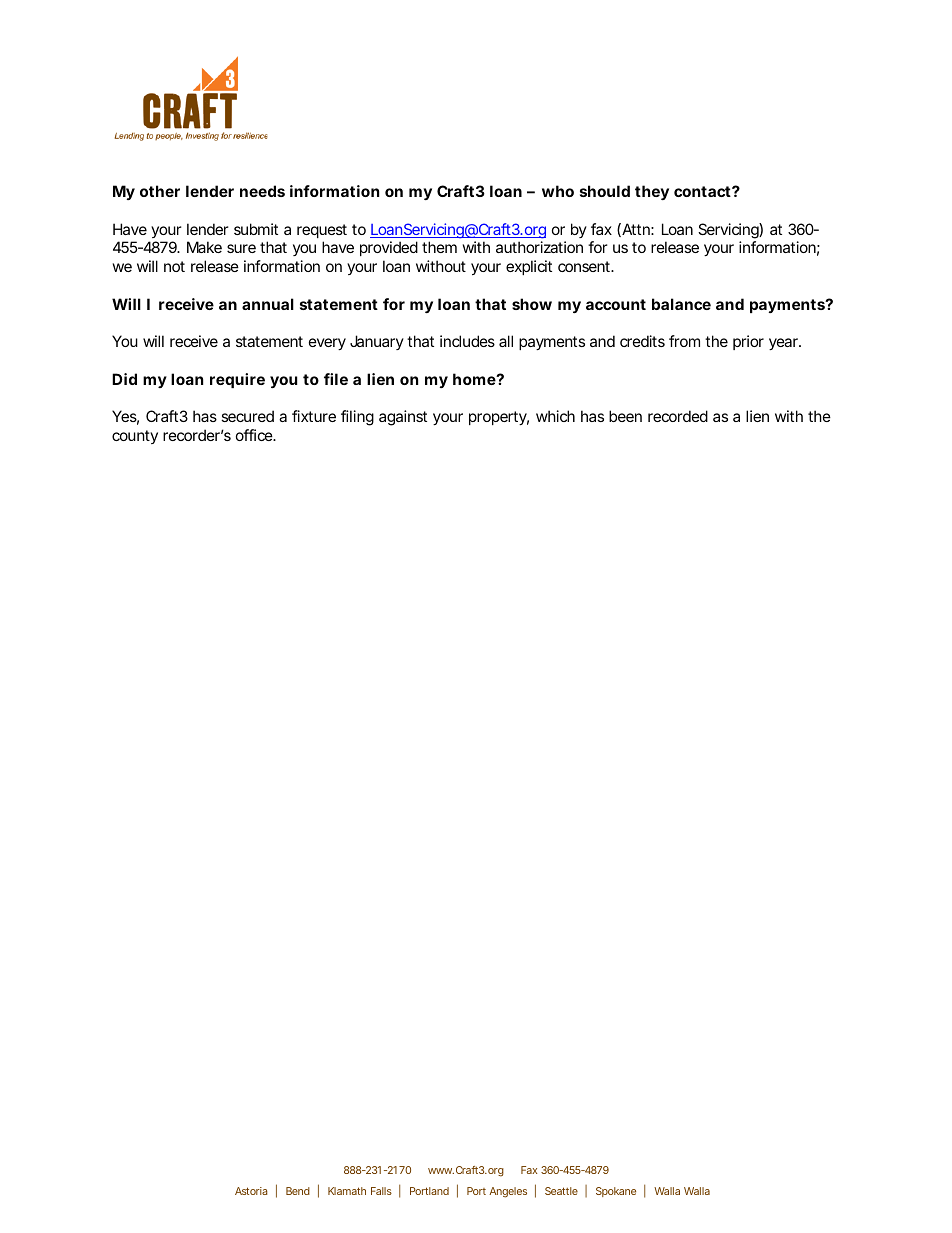 Image resolution: width=952 pixels, height=1233 pixels. Describe the element at coordinates (616, 1192) in the document. I see `Spokane` at that location.
